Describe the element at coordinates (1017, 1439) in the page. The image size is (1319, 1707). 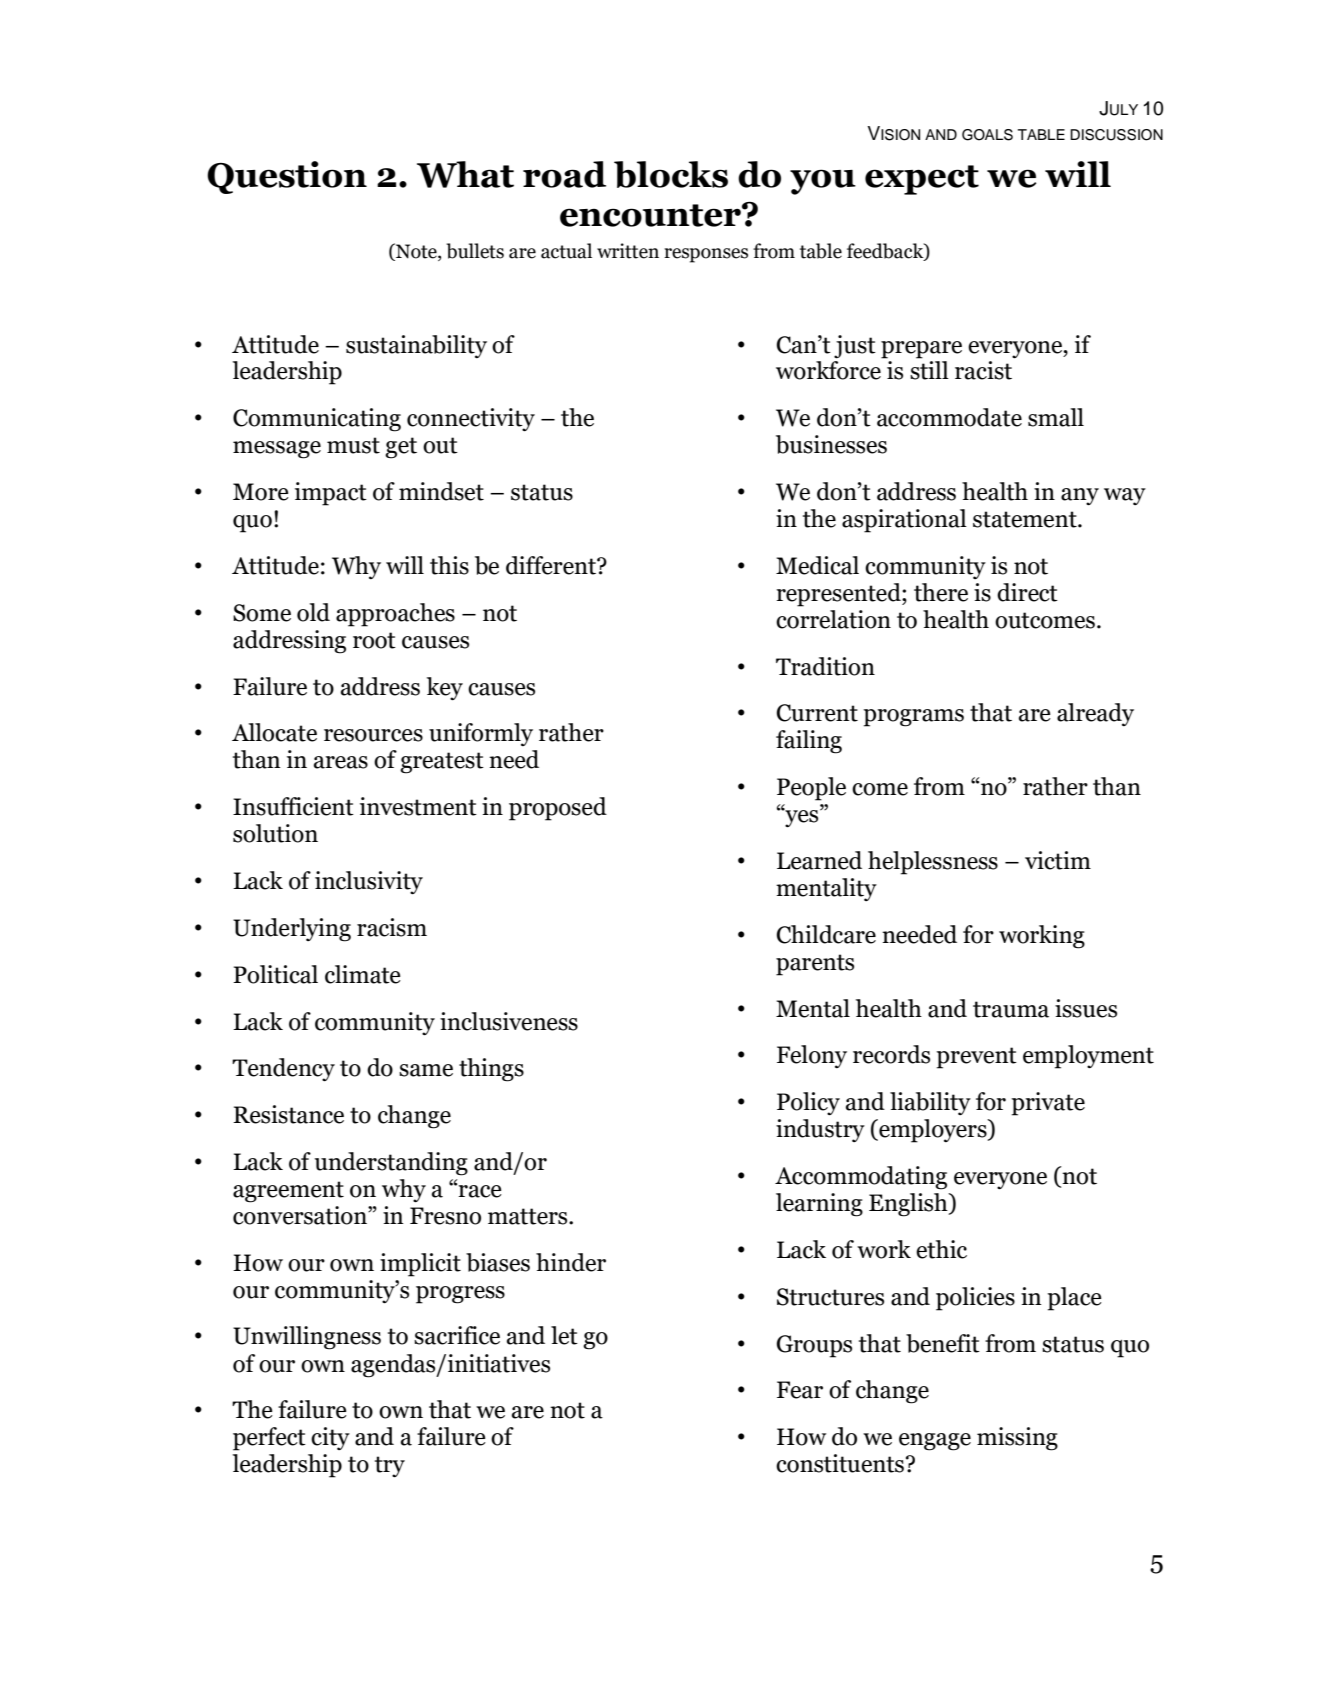
I see `missing` at that location.
